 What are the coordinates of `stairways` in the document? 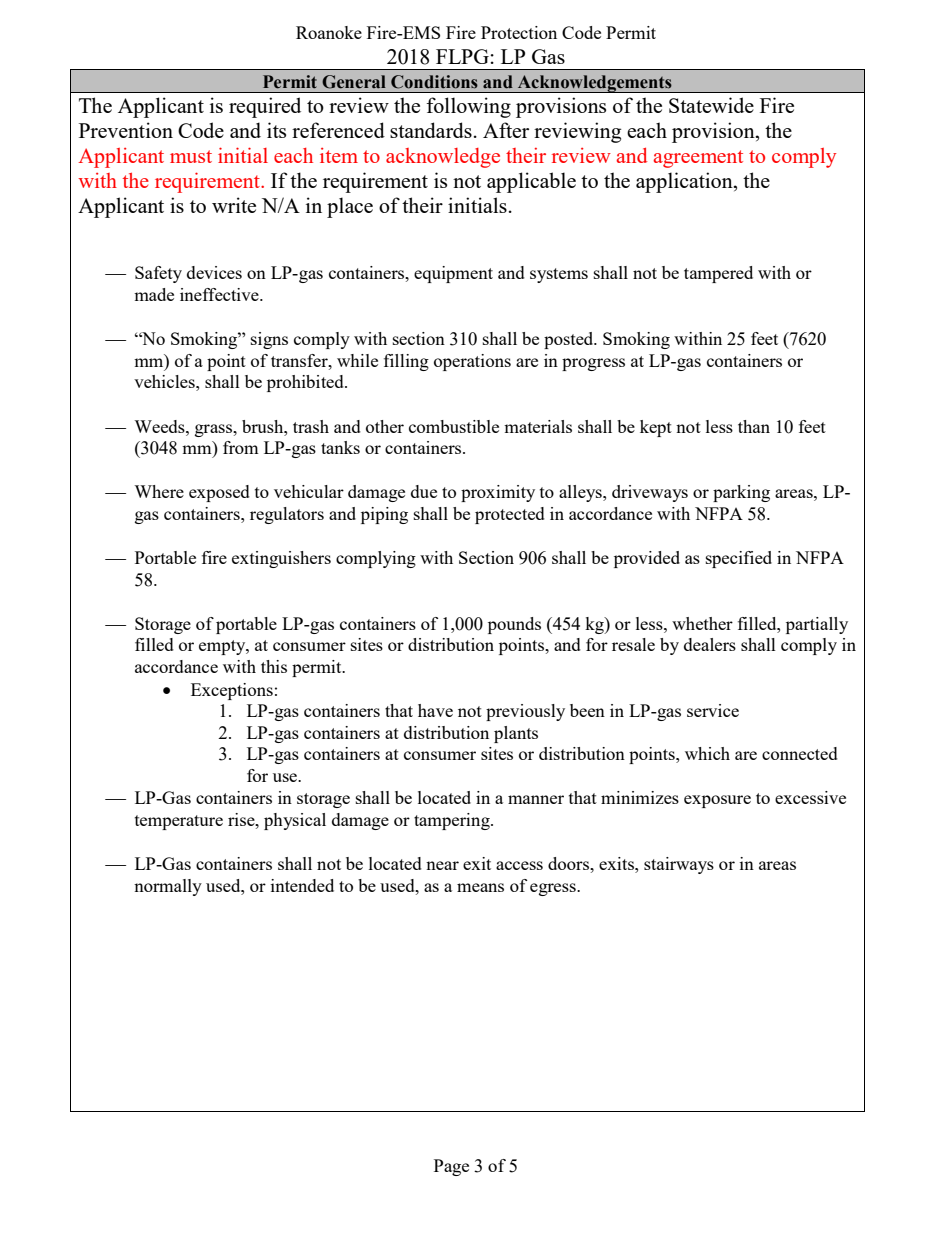 It's located at (679, 865).
